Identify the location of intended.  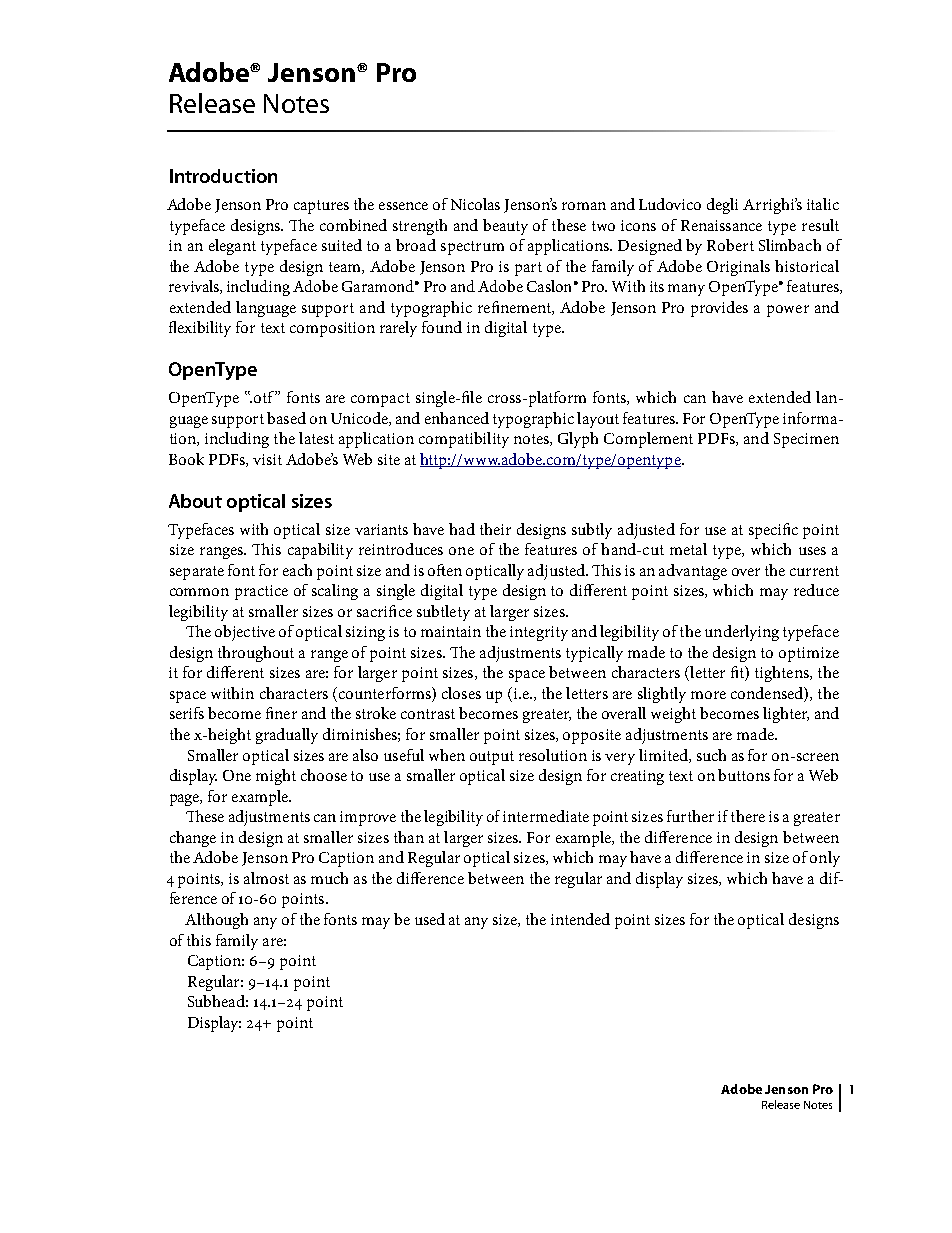
(580, 919).
